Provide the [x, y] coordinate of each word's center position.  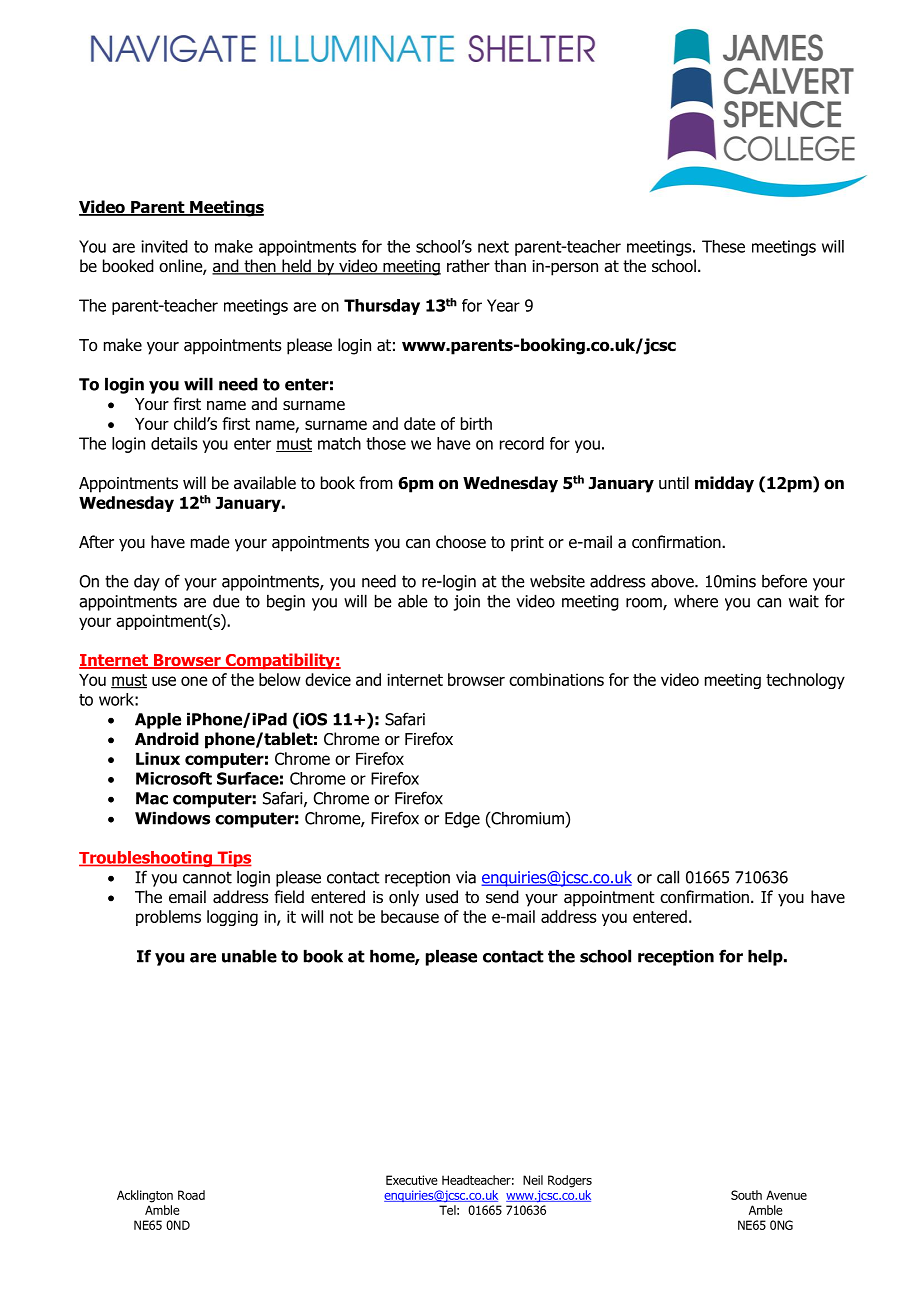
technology [805, 681]
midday [724, 484]
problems [168, 918]
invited [164, 246]
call [668, 877]
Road [191, 1195]
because [410, 916]
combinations [556, 679]
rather [468, 266]
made [210, 542]
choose [461, 542]
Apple [158, 720]
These [723, 246]
